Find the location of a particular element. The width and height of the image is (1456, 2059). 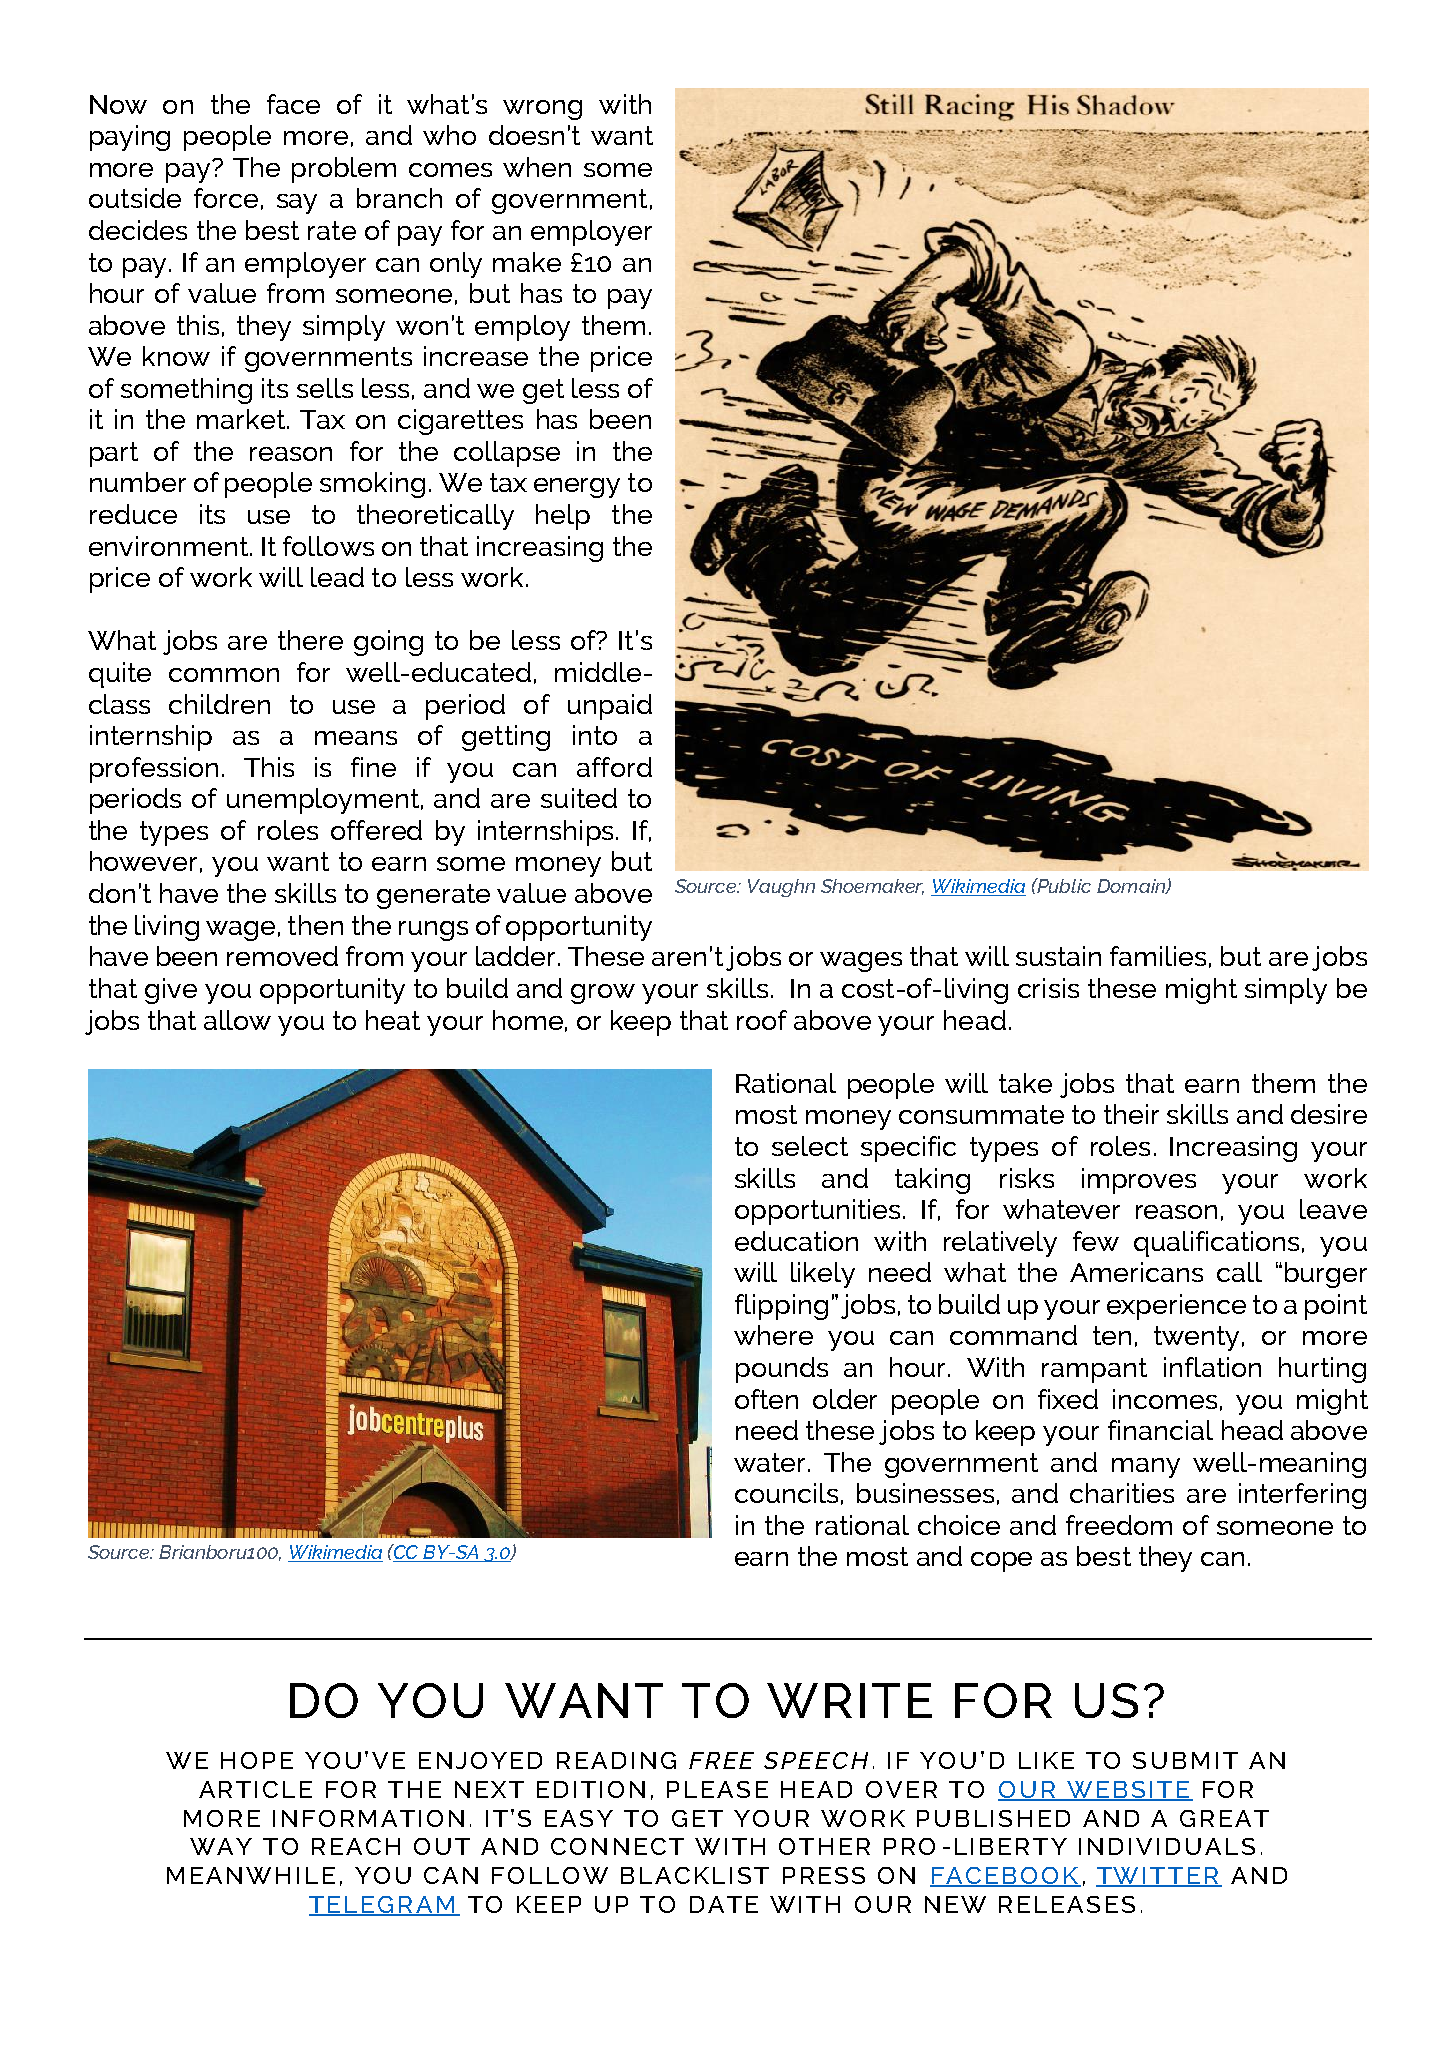

experience is located at coordinates (1176, 1307).
